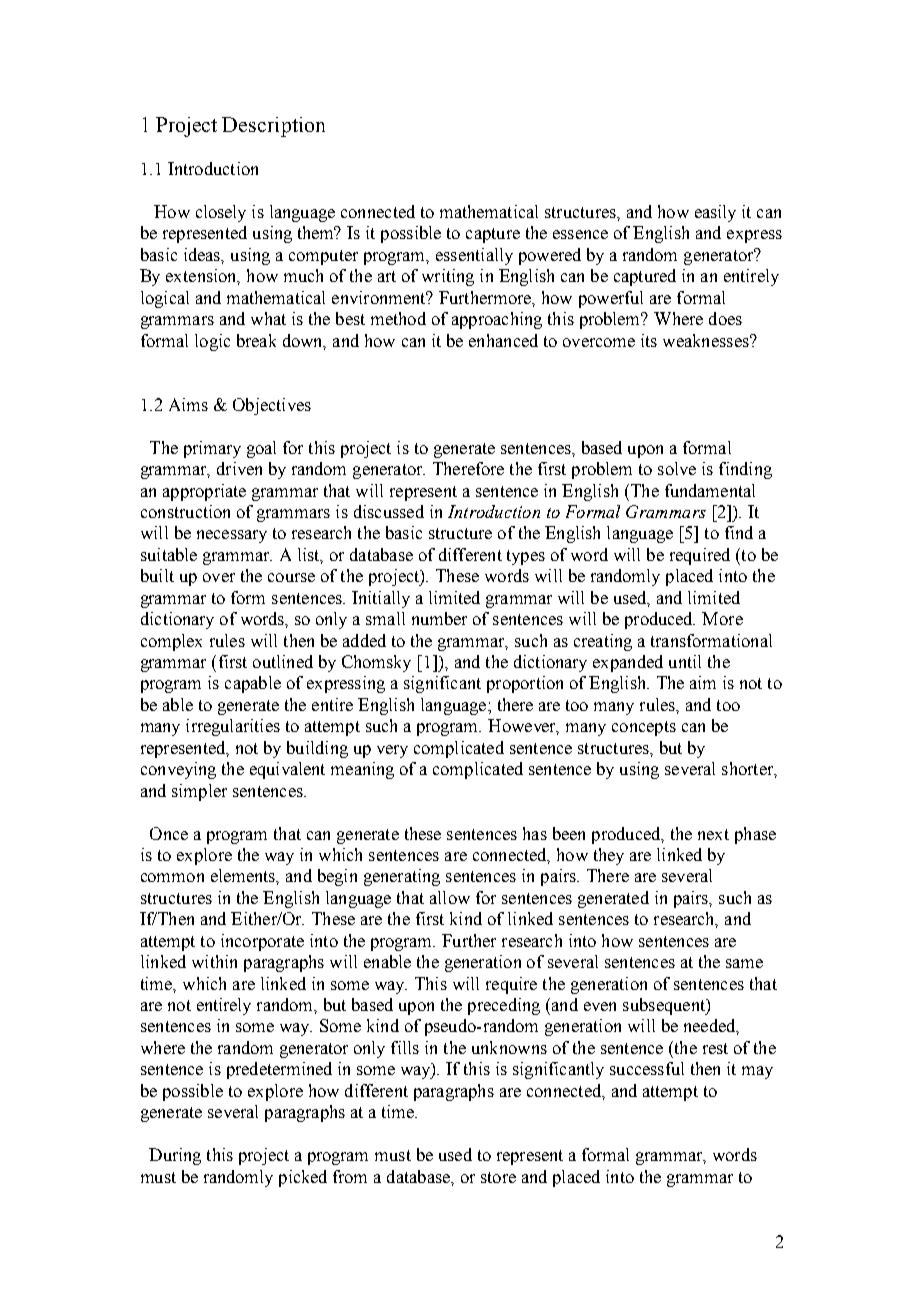 The width and height of the screenshot is (924, 1308). I want to click on During, so click(175, 1156).
